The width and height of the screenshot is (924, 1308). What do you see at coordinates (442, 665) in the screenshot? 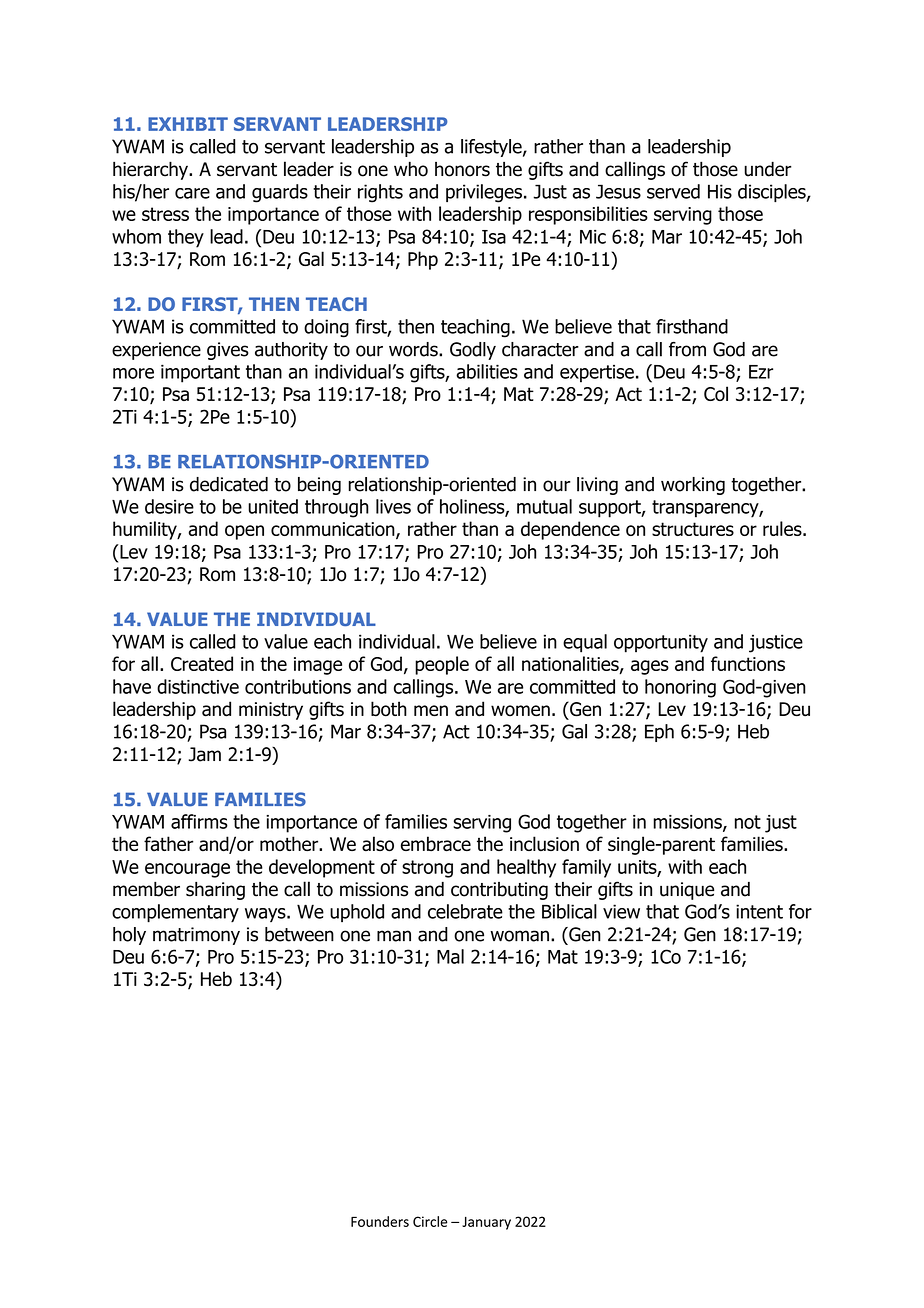
I see `people` at bounding box center [442, 665].
